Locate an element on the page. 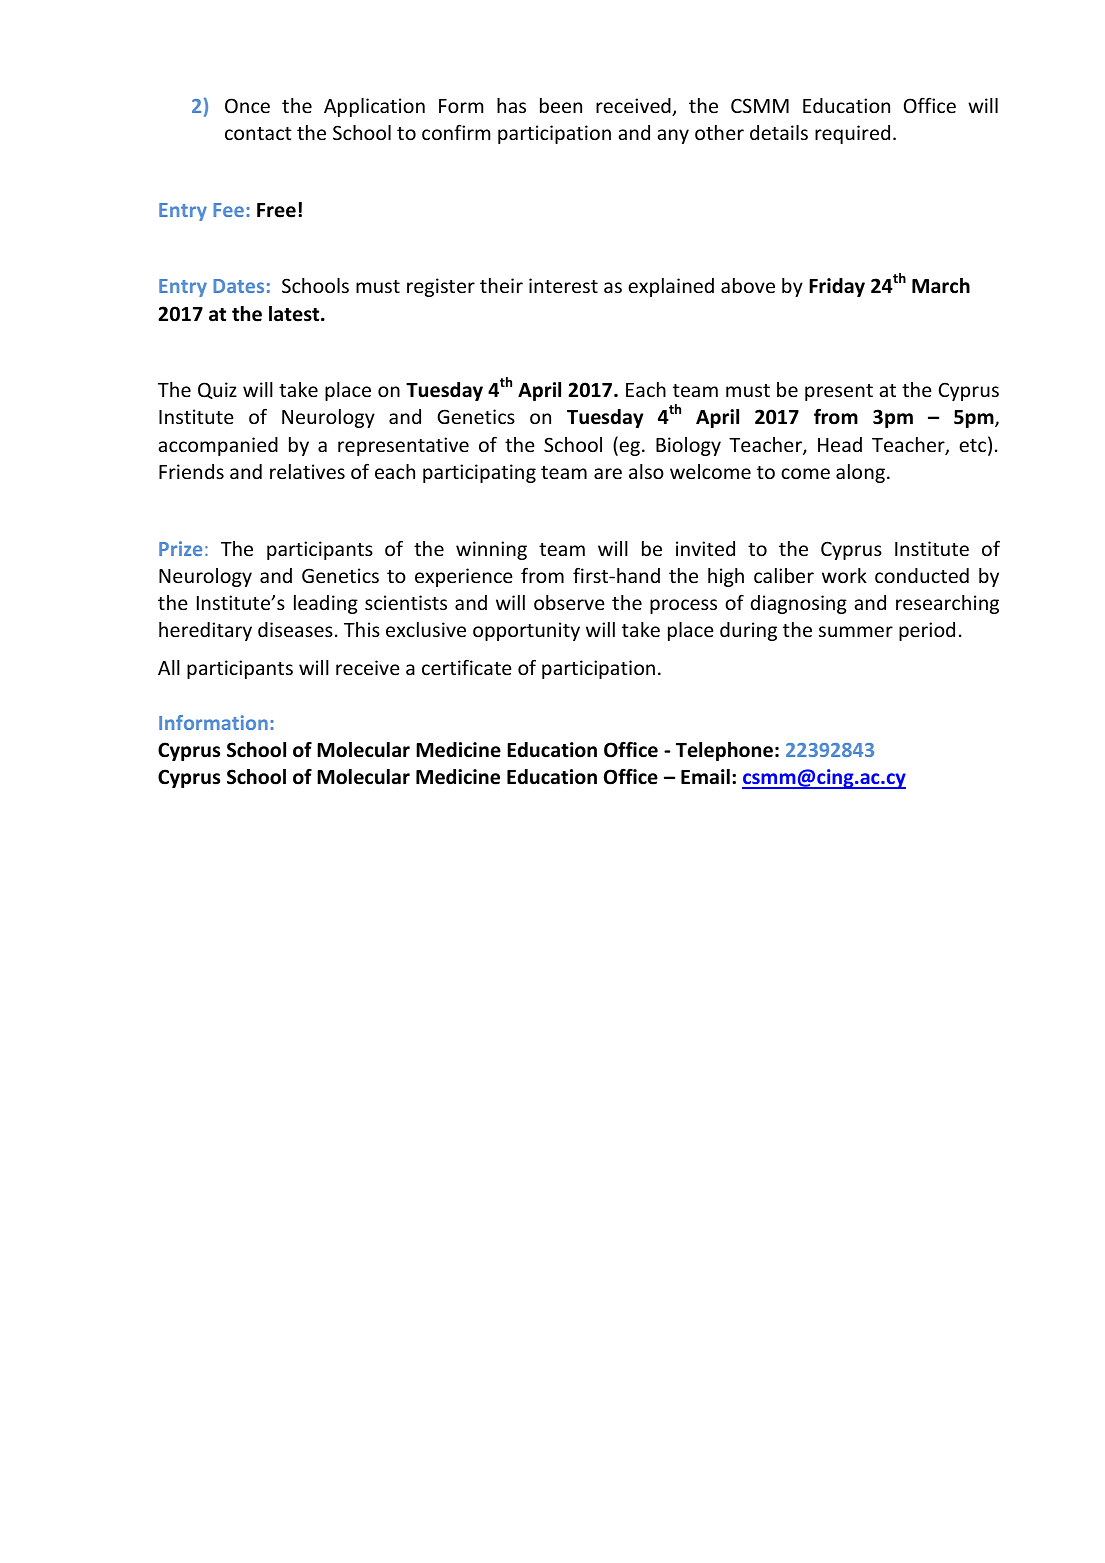 Image resolution: width=1105 pixels, height=1563 pixels. Friday is located at coordinates (837, 287).
